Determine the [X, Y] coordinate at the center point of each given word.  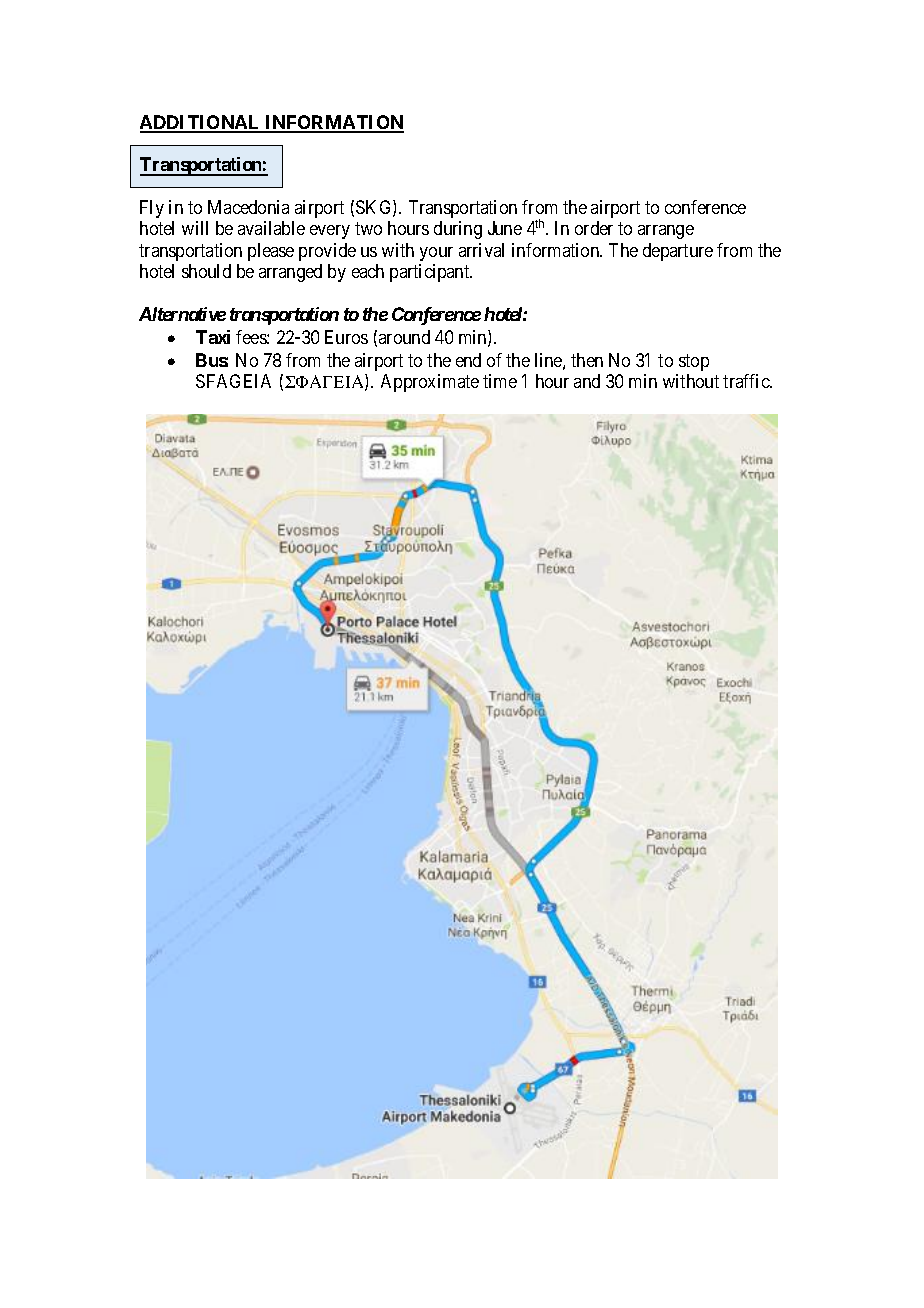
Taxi [213, 337]
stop [694, 362]
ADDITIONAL [201, 123]
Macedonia [248, 207]
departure [678, 252]
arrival [481, 250]
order [594, 228]
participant [431, 273]
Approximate [430, 383]
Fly [152, 209]
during [458, 230]
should [206, 271]
